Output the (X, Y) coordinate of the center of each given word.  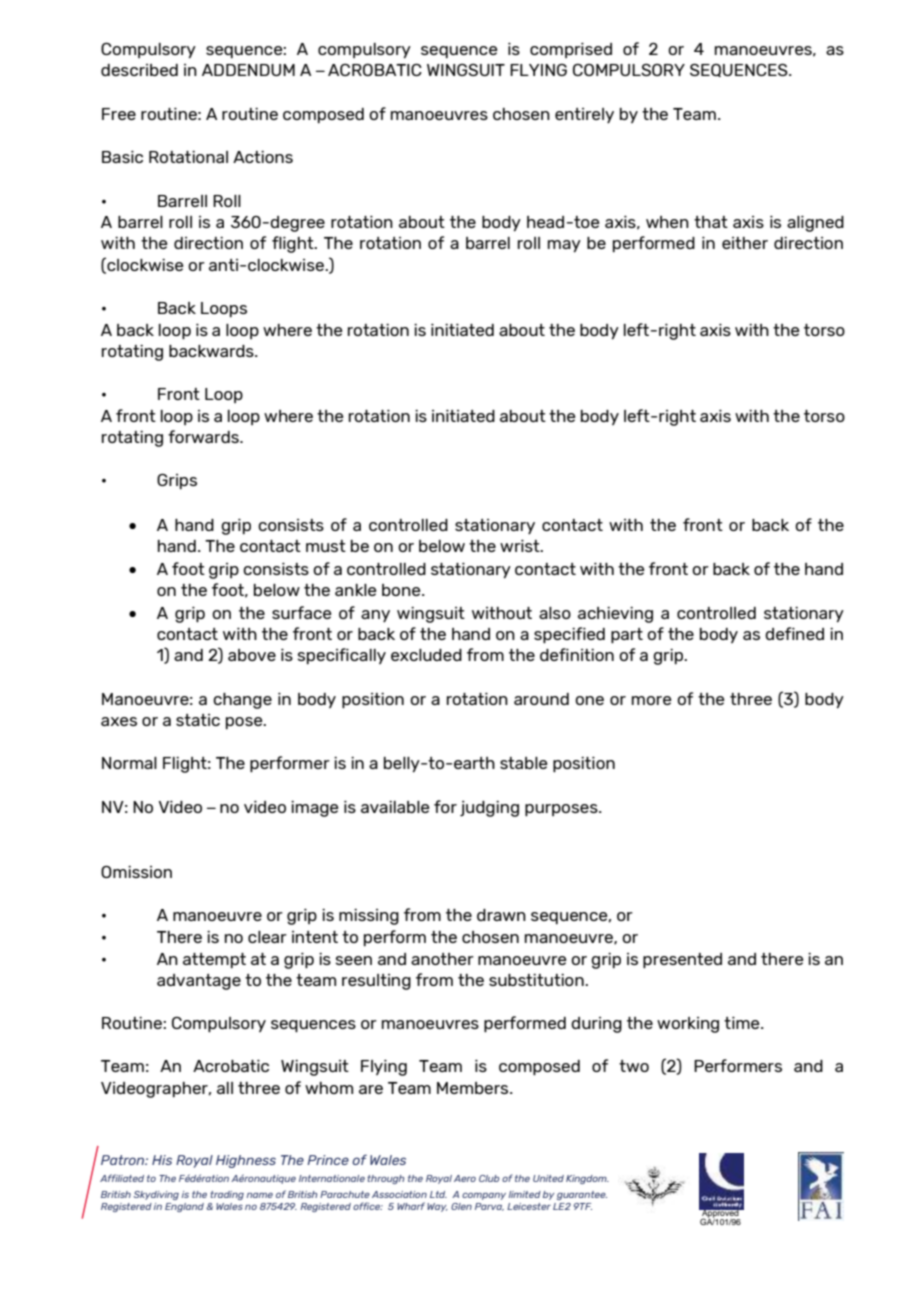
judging (489, 809)
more (651, 700)
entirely (584, 116)
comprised (571, 50)
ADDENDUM (248, 70)
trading (227, 1195)
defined (794, 633)
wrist (521, 546)
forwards (204, 436)
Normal (129, 763)
